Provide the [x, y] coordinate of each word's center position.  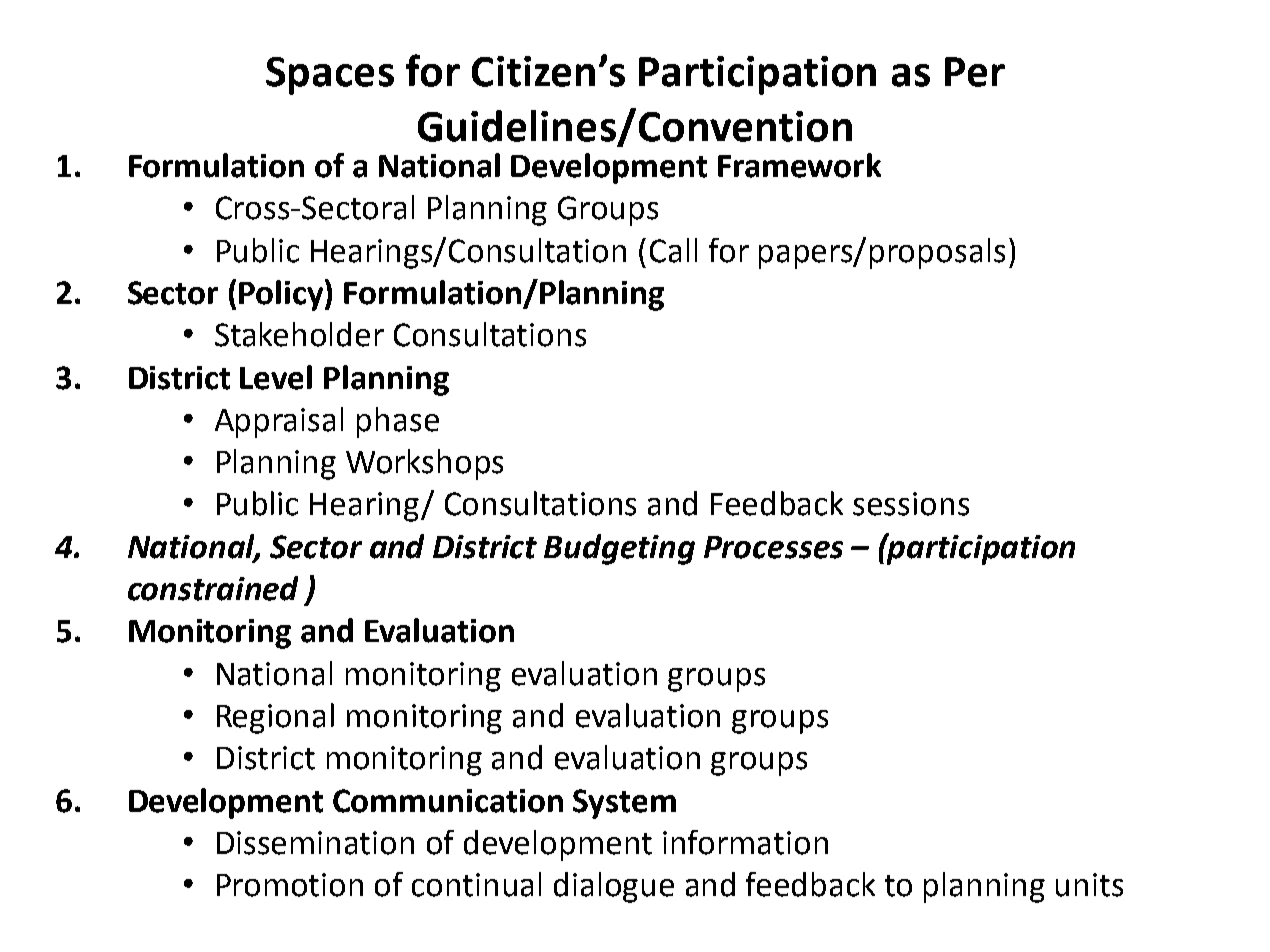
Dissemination [315, 843]
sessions [911, 504]
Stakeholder [299, 334]
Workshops [424, 464]
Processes [773, 547]
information [745, 842]
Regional [275, 718]
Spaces [330, 76]
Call [673, 250]
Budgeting [619, 549]
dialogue [614, 887]
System [624, 804]
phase [398, 422]
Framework [799, 165]
